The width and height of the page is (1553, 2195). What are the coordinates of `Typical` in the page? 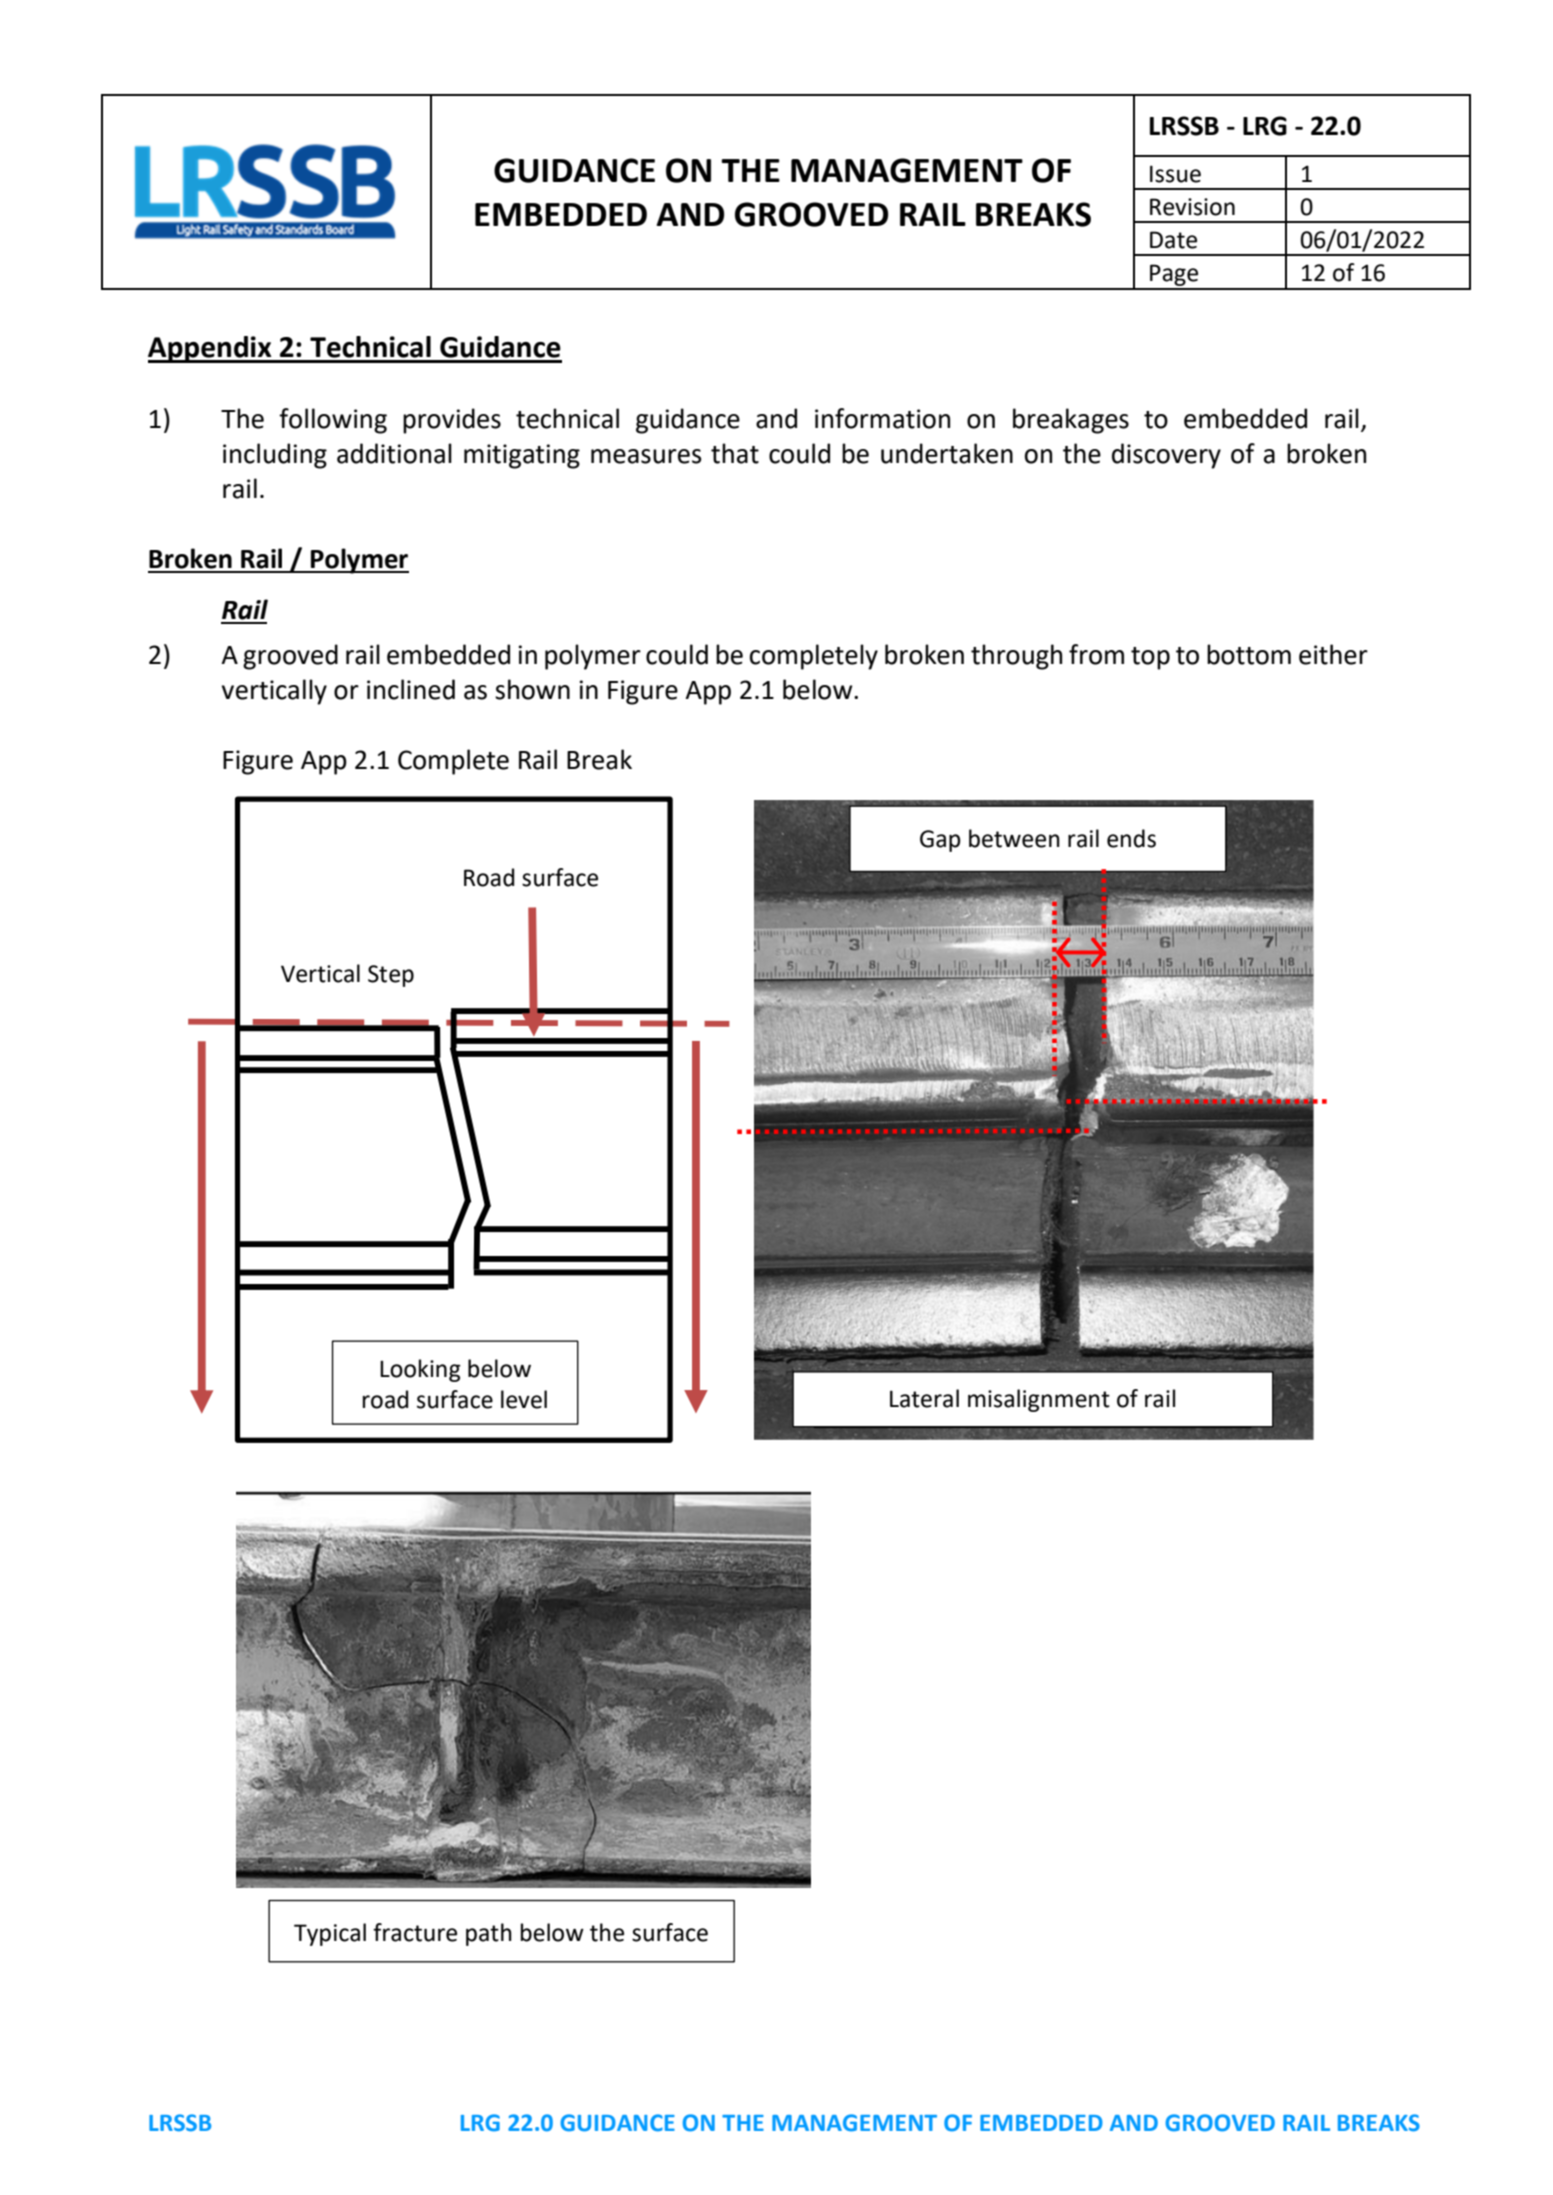 It's located at (330, 1934).
